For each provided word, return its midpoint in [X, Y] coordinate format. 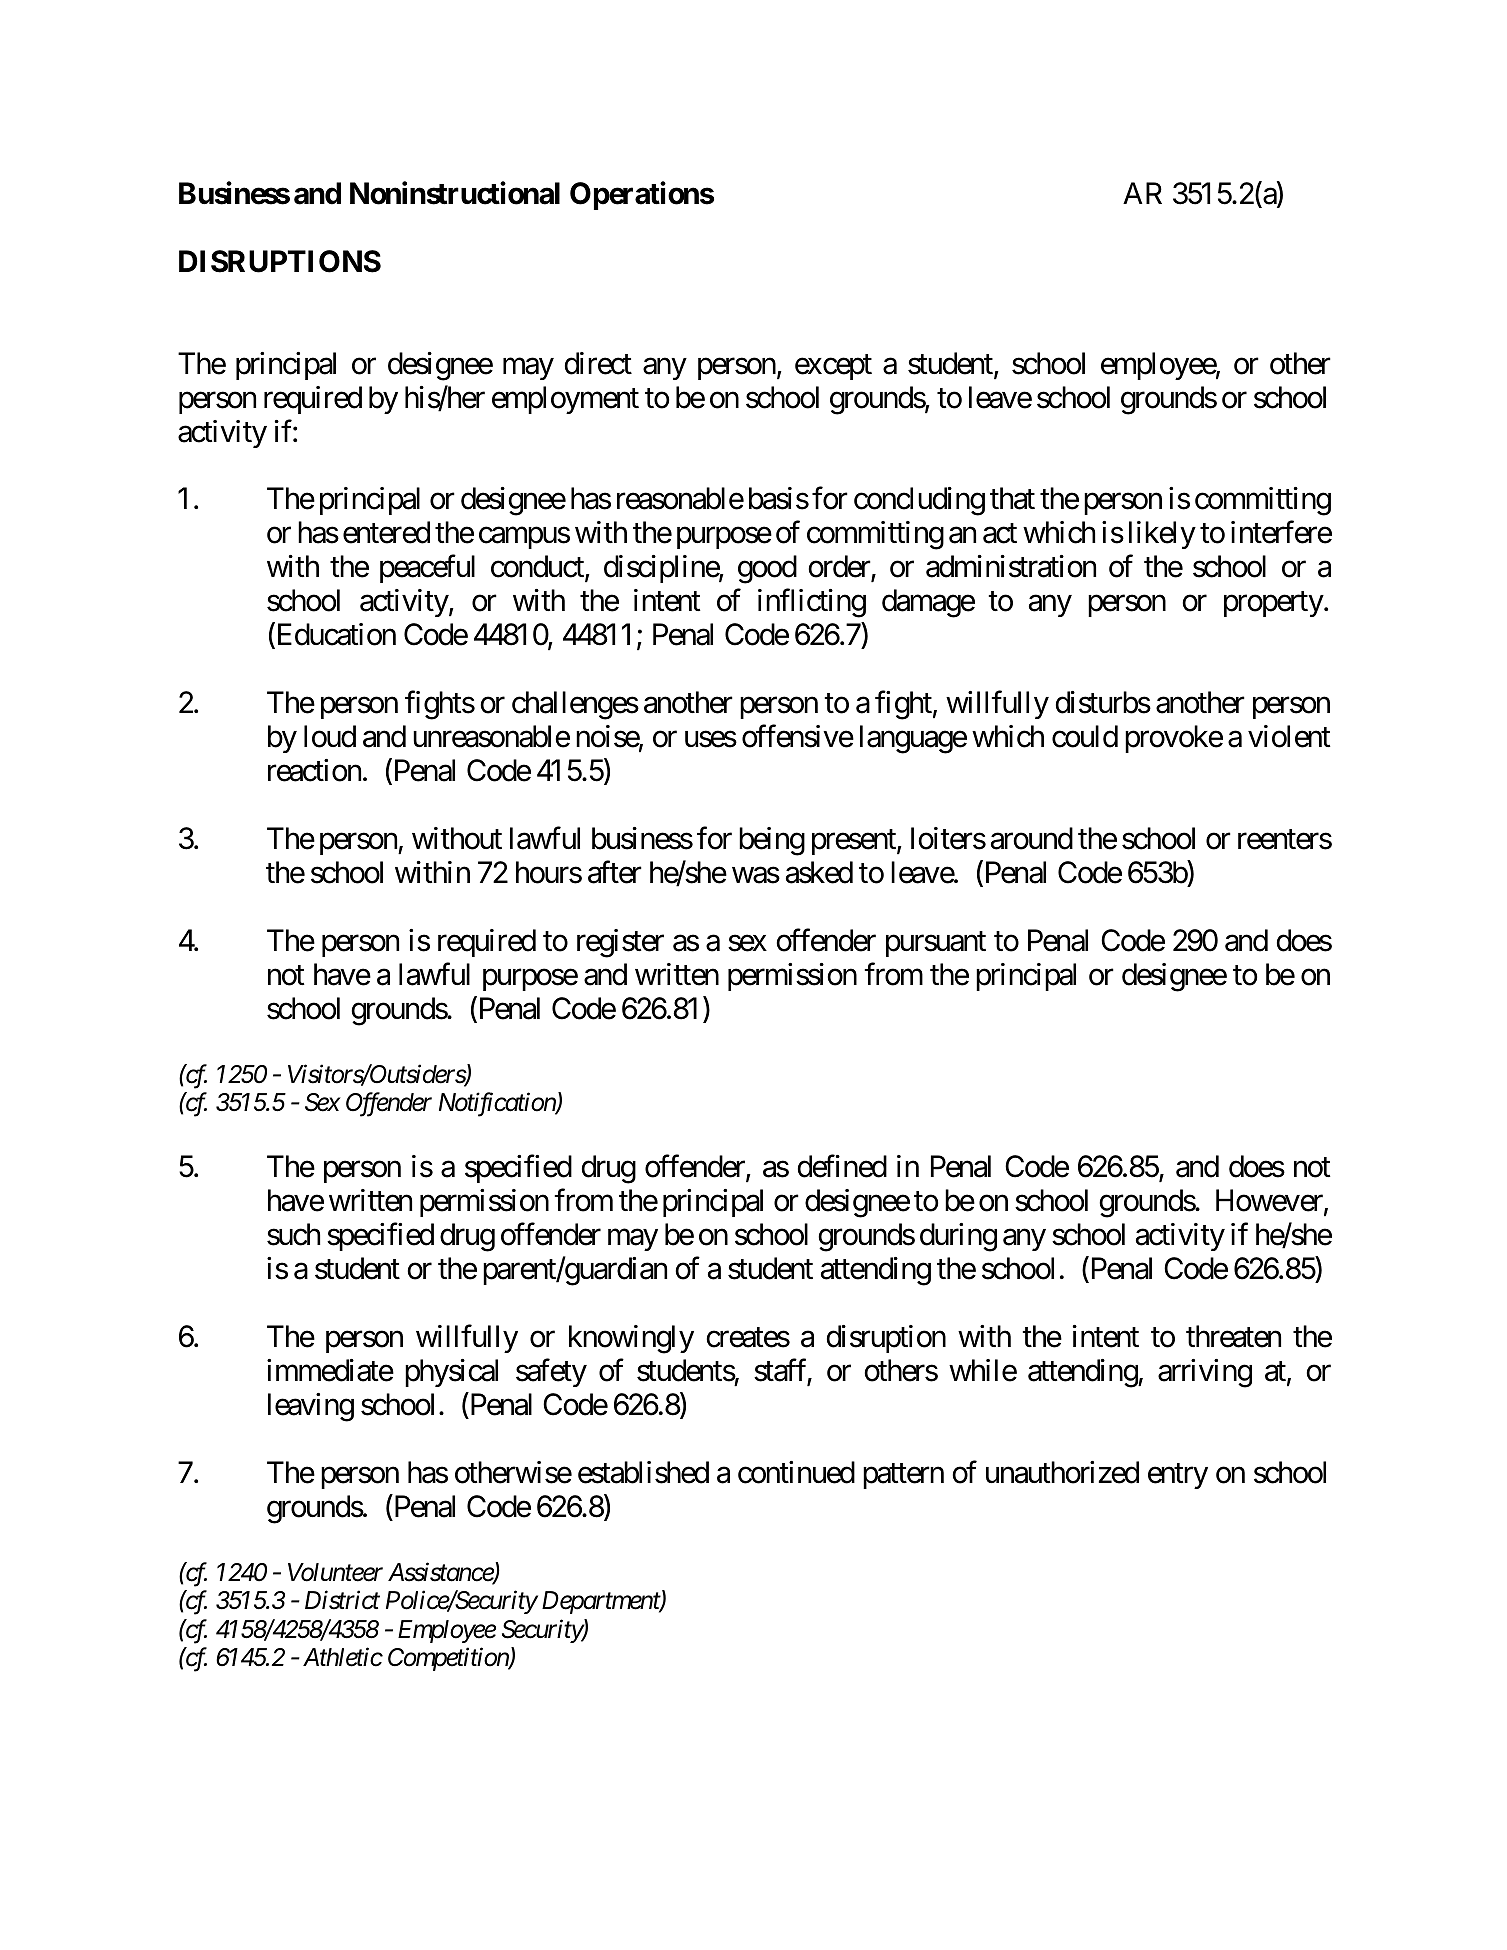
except [833, 367]
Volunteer [335, 1572]
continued [796, 1472]
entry [1178, 1476]
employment [565, 400]
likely [1162, 535]
